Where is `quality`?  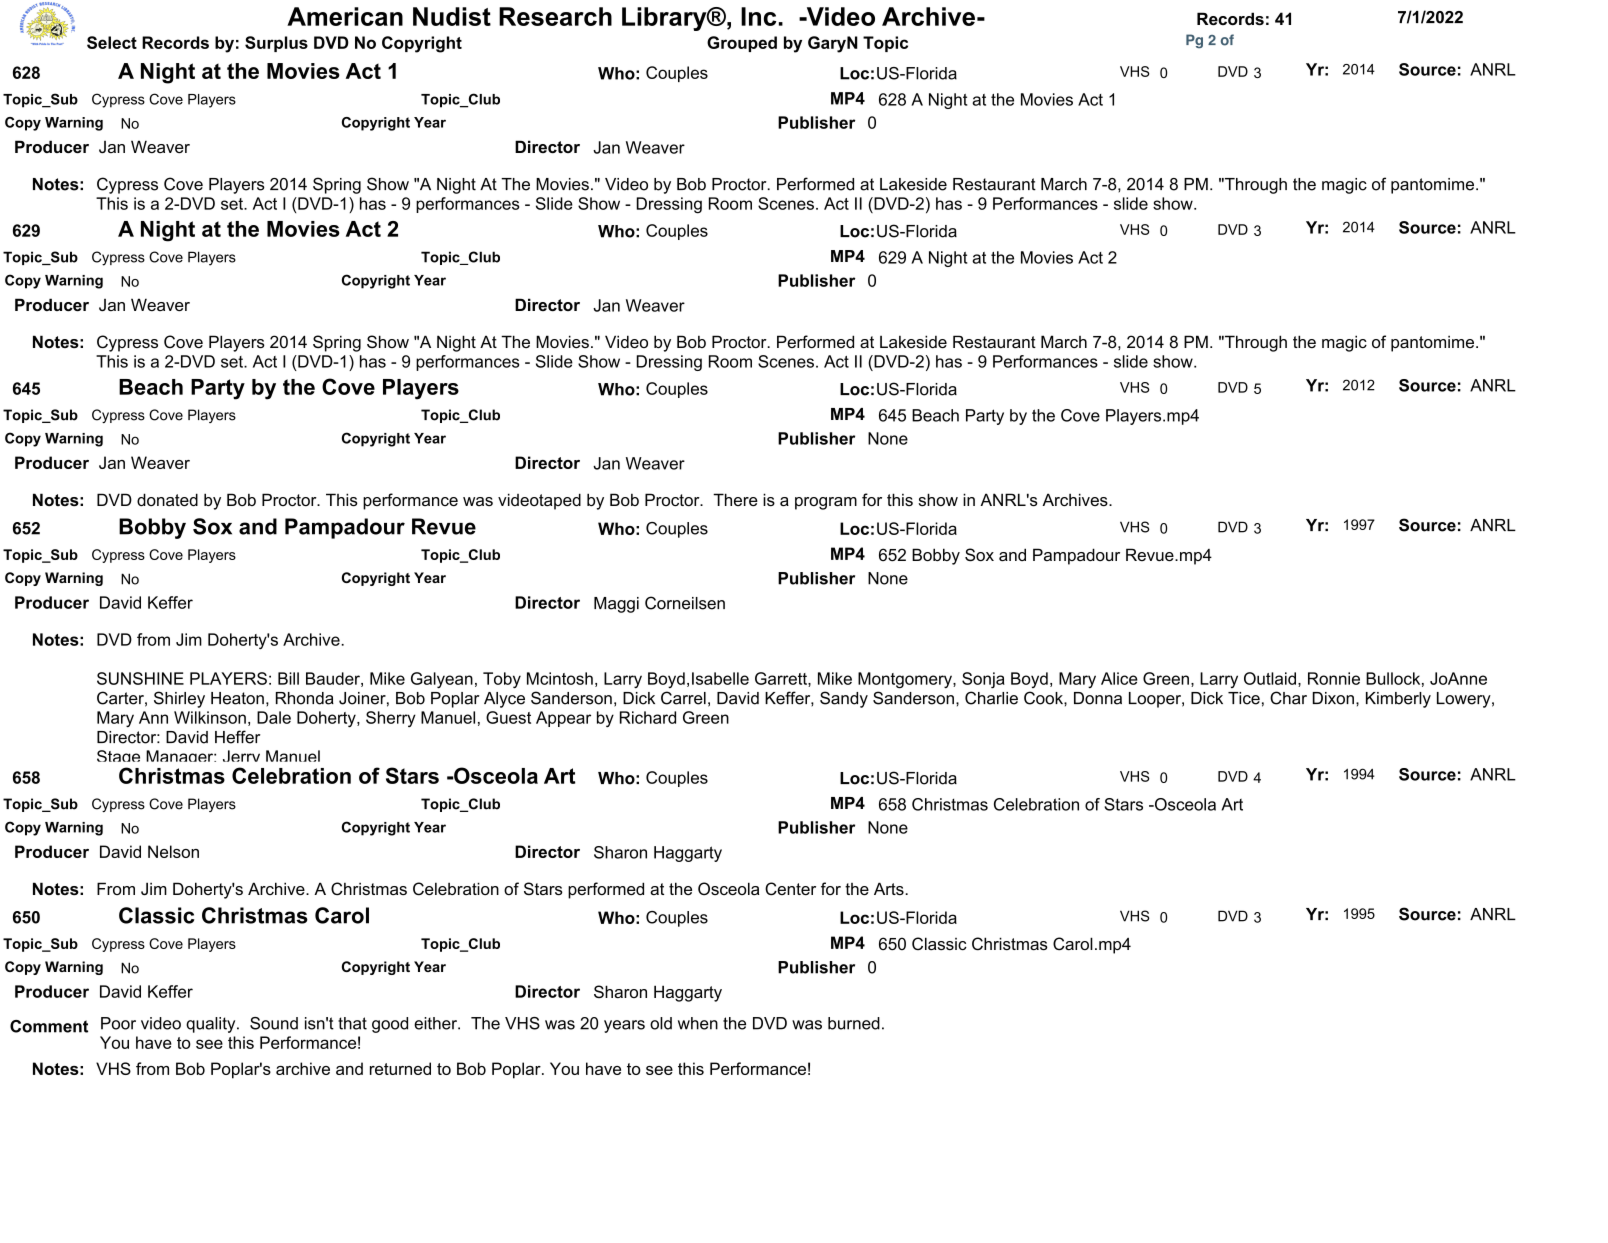 quality is located at coordinates (212, 1025).
